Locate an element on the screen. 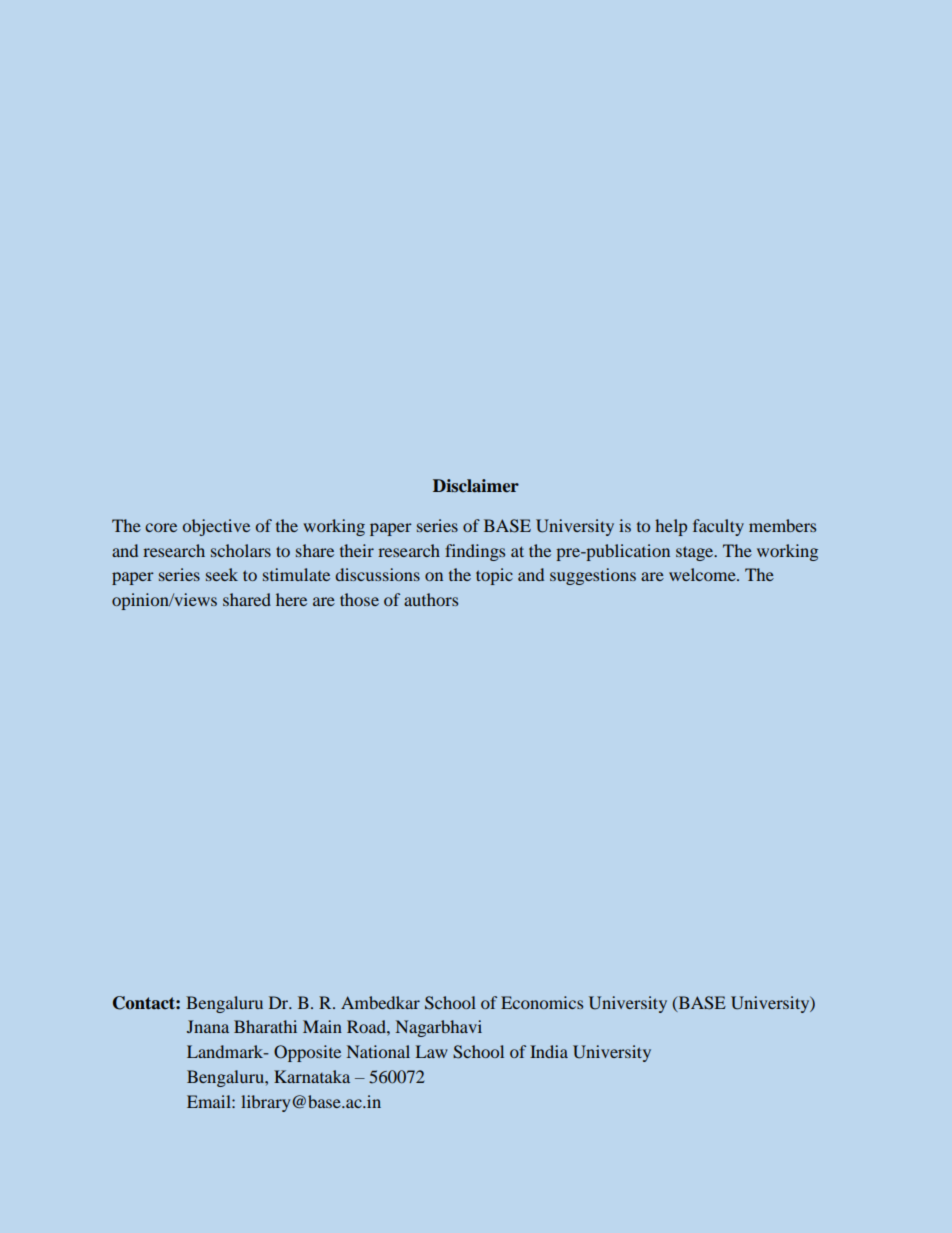 This screenshot has width=952, height=1233. welcome is located at coordinates (703, 574).
